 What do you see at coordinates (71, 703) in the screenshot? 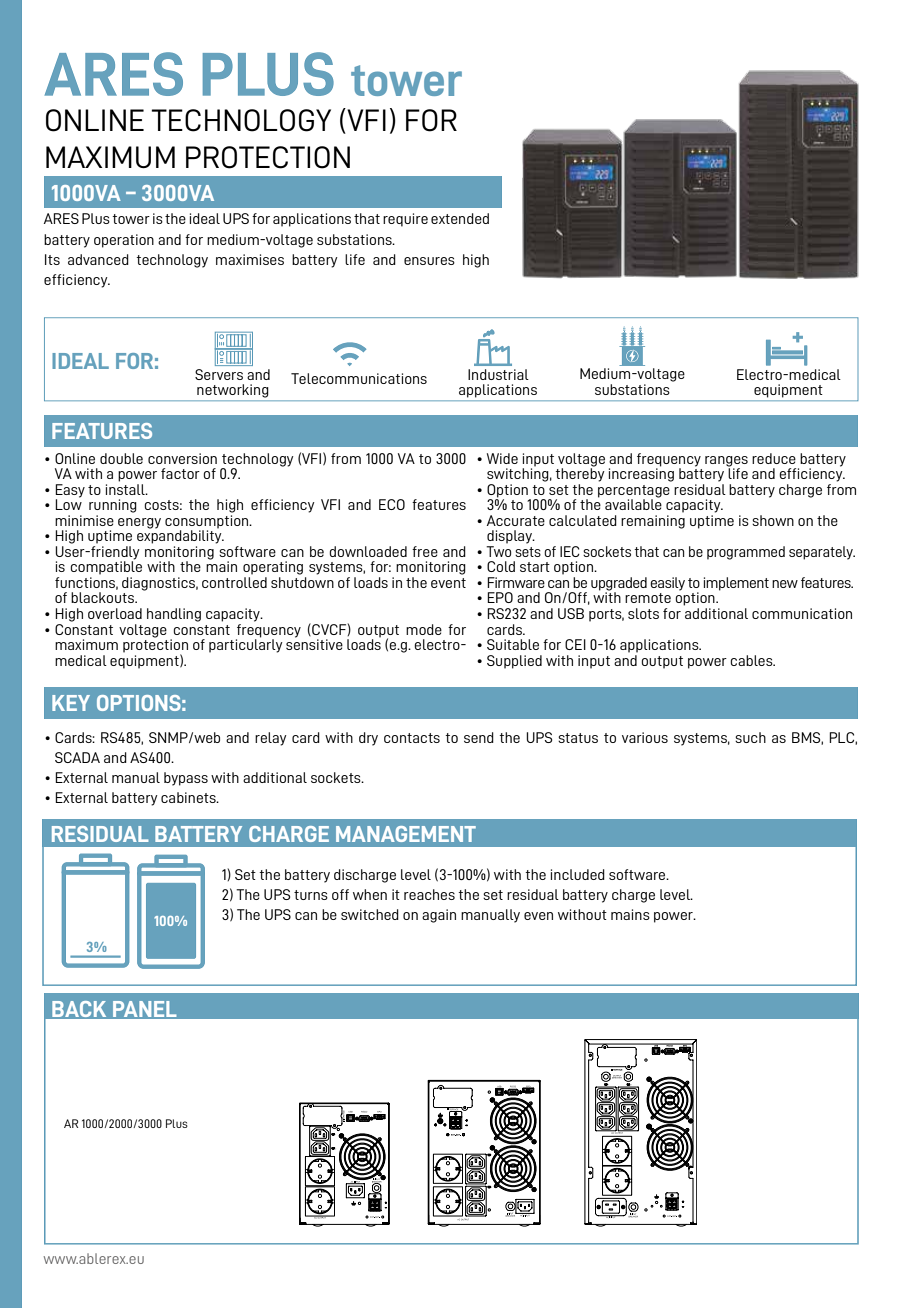
I see `KEY` at bounding box center [71, 703].
